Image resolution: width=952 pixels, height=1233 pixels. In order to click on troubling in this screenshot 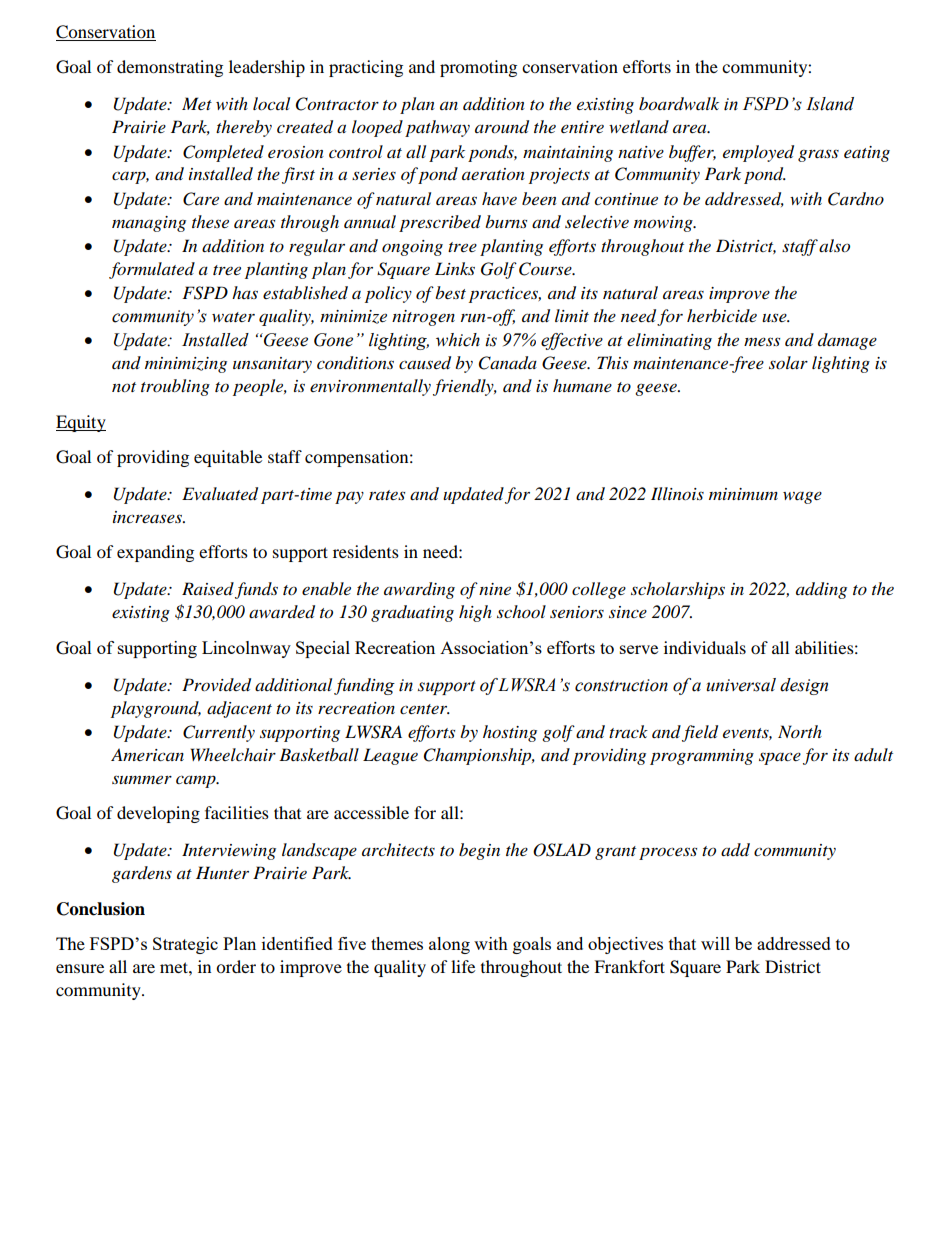, I will do `click(175, 387)`.
